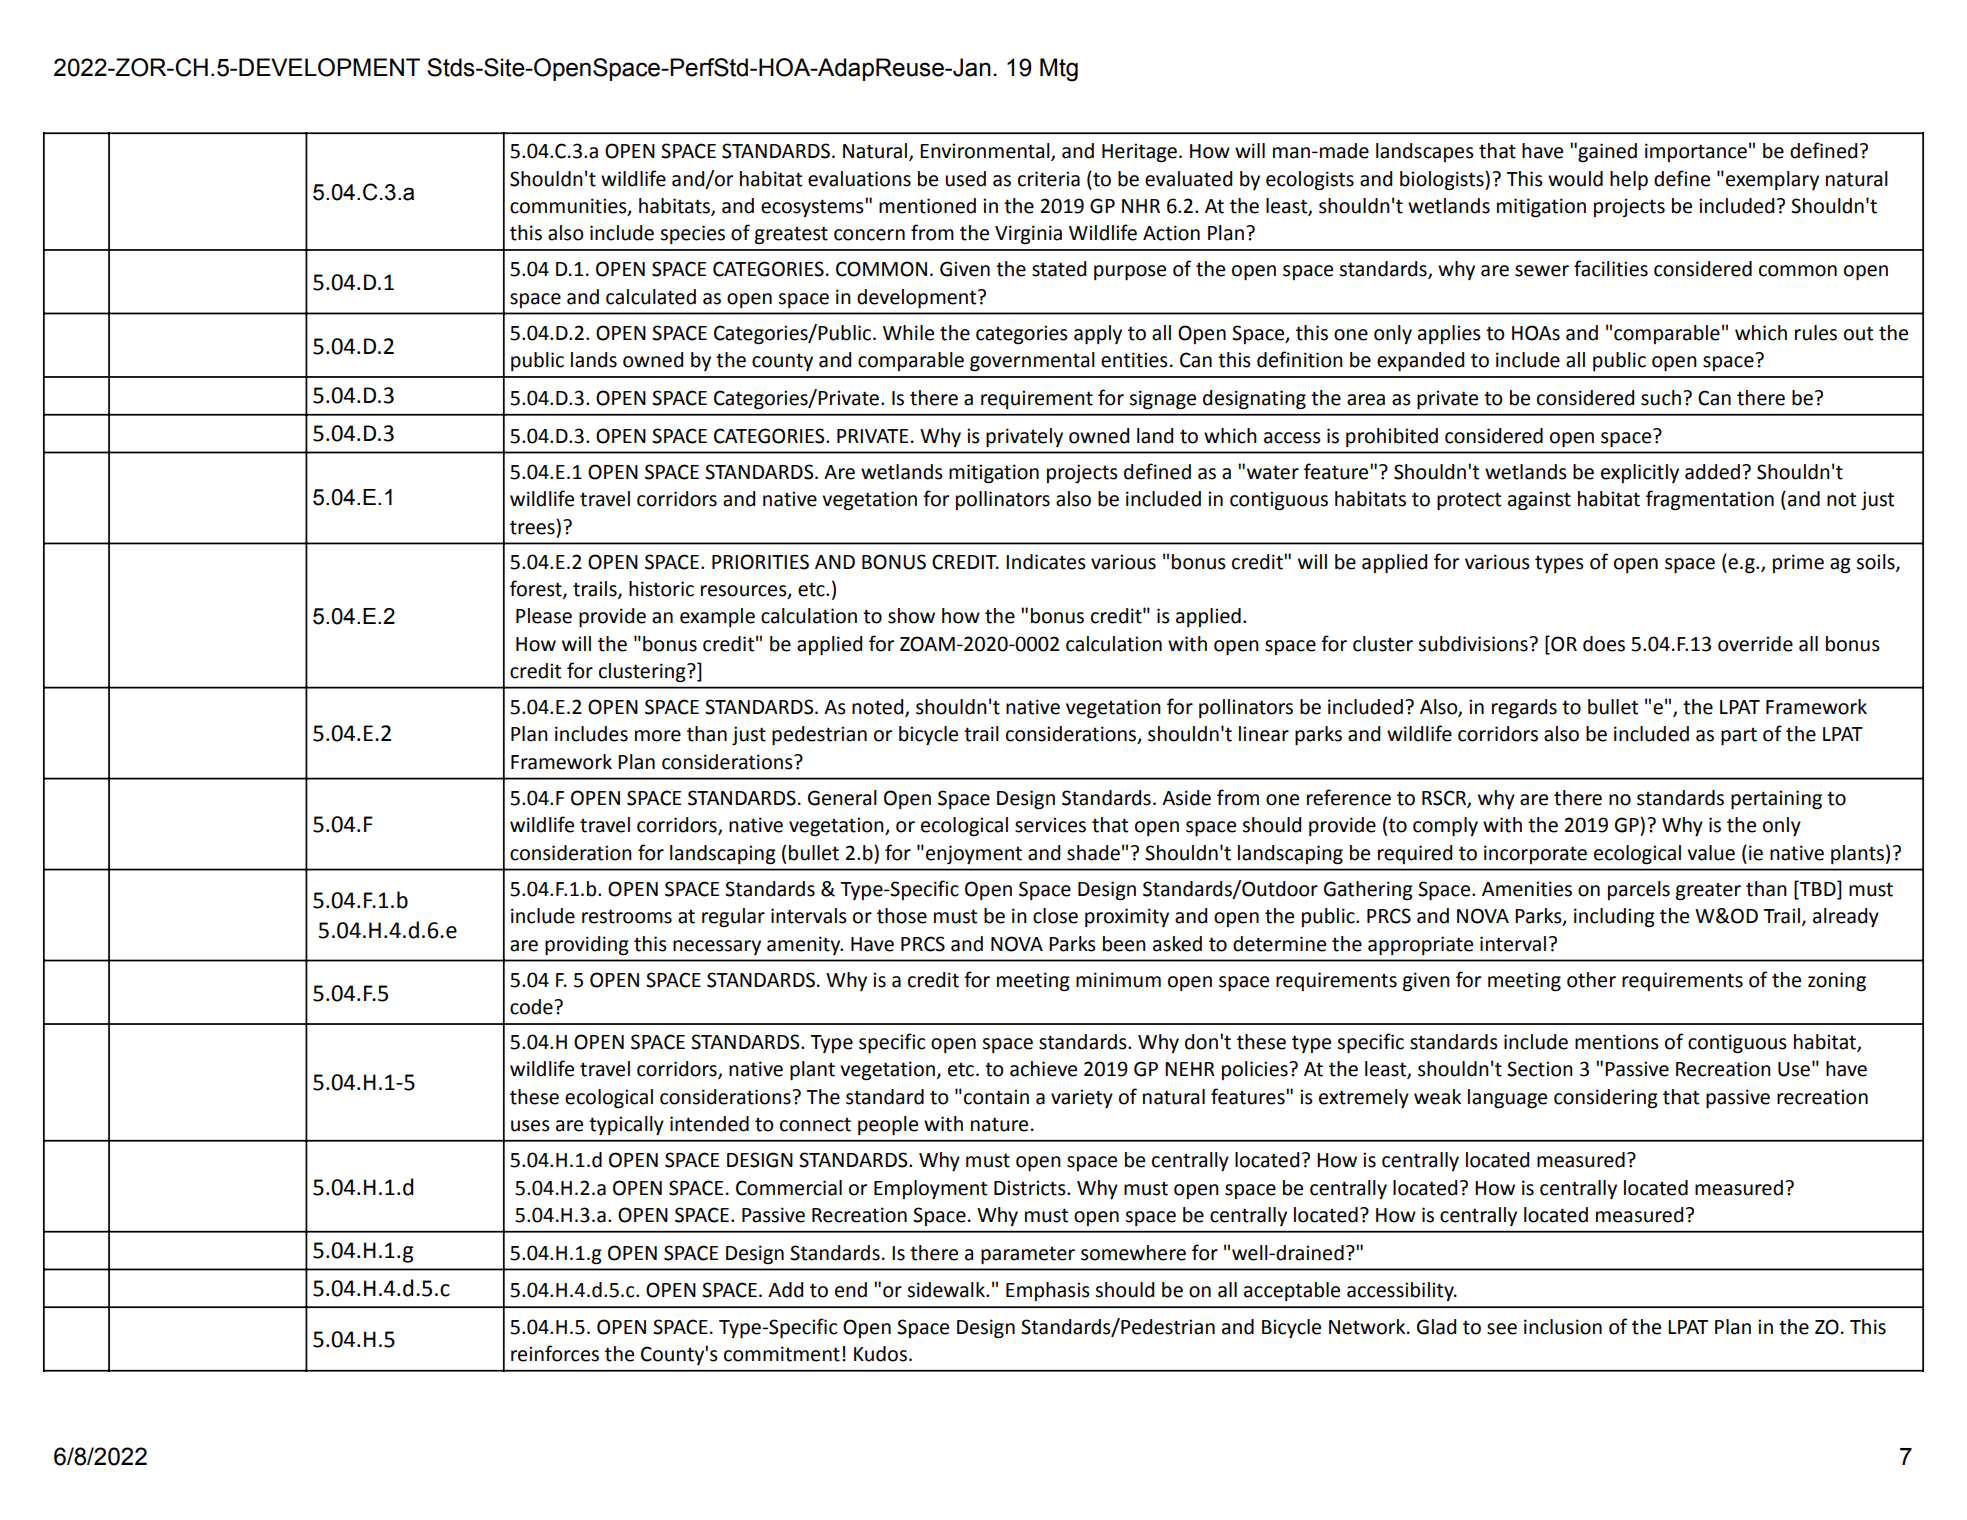 Image resolution: width=1967 pixels, height=1520 pixels. I want to click on importance, so click(1696, 152).
